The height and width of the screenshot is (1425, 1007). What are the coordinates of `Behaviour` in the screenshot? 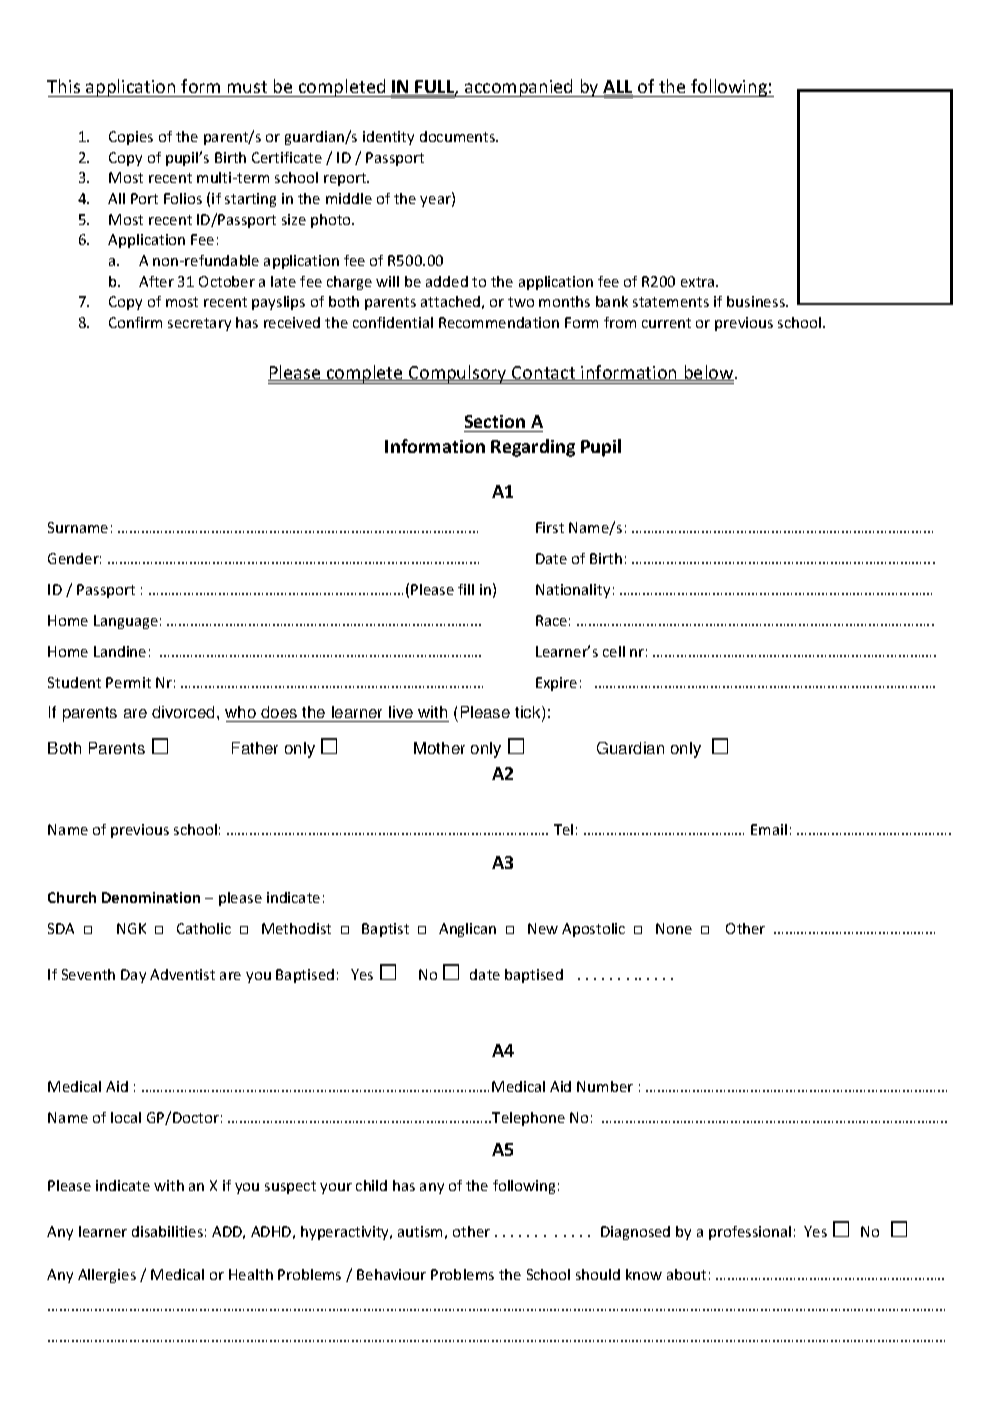 It's located at (391, 1274).
